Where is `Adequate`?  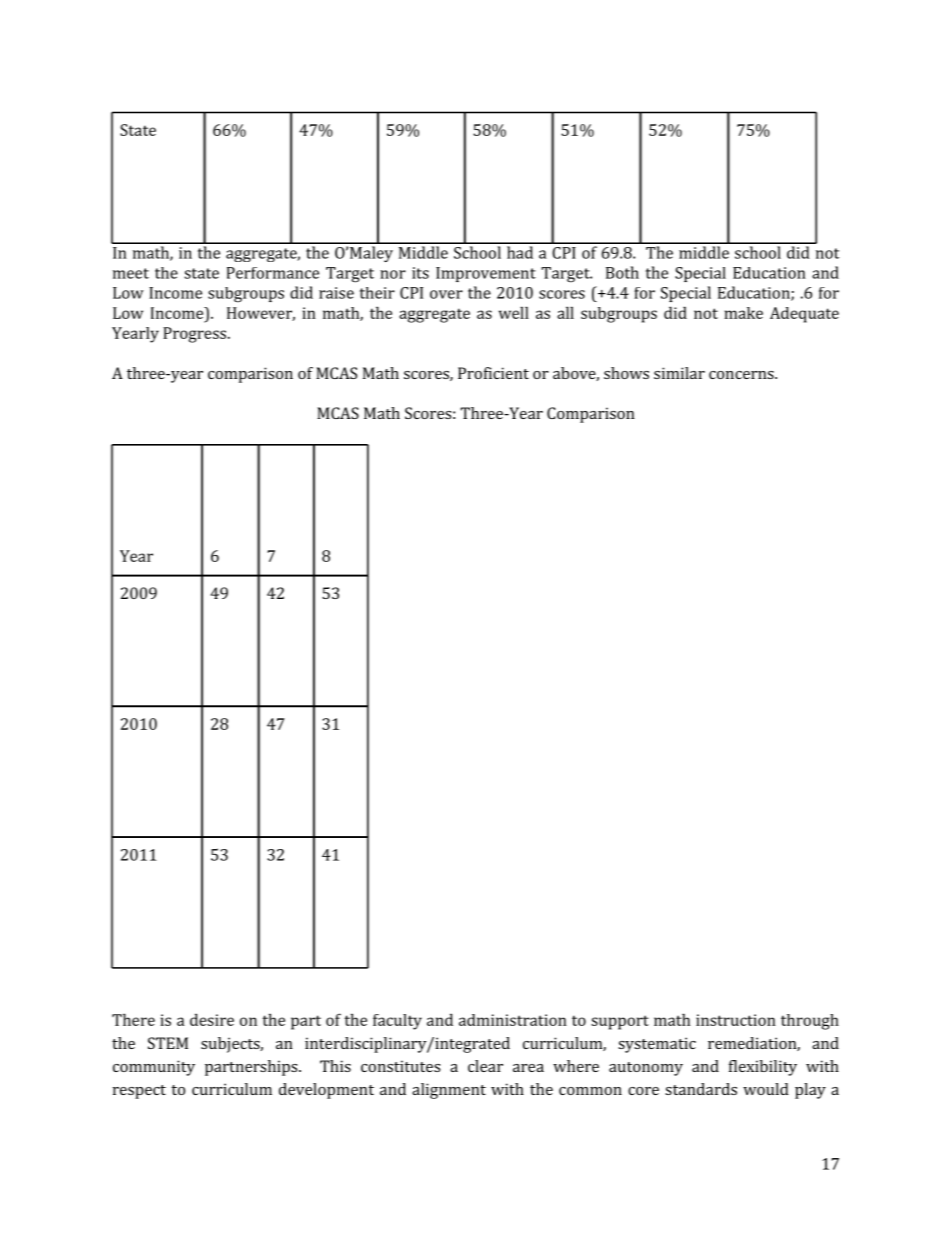
Adequate is located at coordinates (804, 315).
